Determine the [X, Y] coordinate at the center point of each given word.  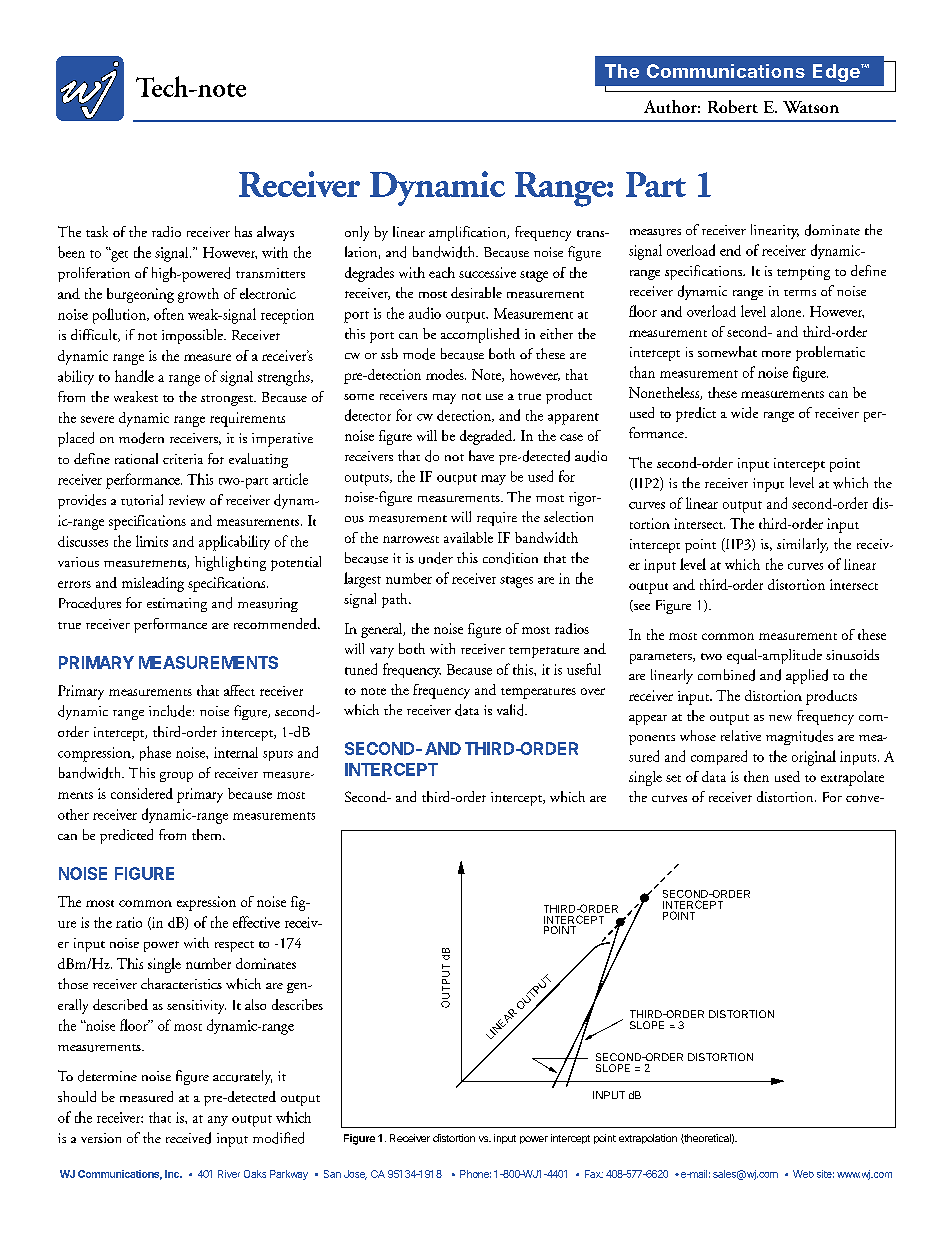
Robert [733, 106]
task [97, 231]
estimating [177, 605]
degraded [487, 437]
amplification [469, 233]
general [383, 630]
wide [744, 412]
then [756, 776]
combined [726, 675]
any [218, 1121]
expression [206, 903]
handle [134, 376]
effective [256, 922]
